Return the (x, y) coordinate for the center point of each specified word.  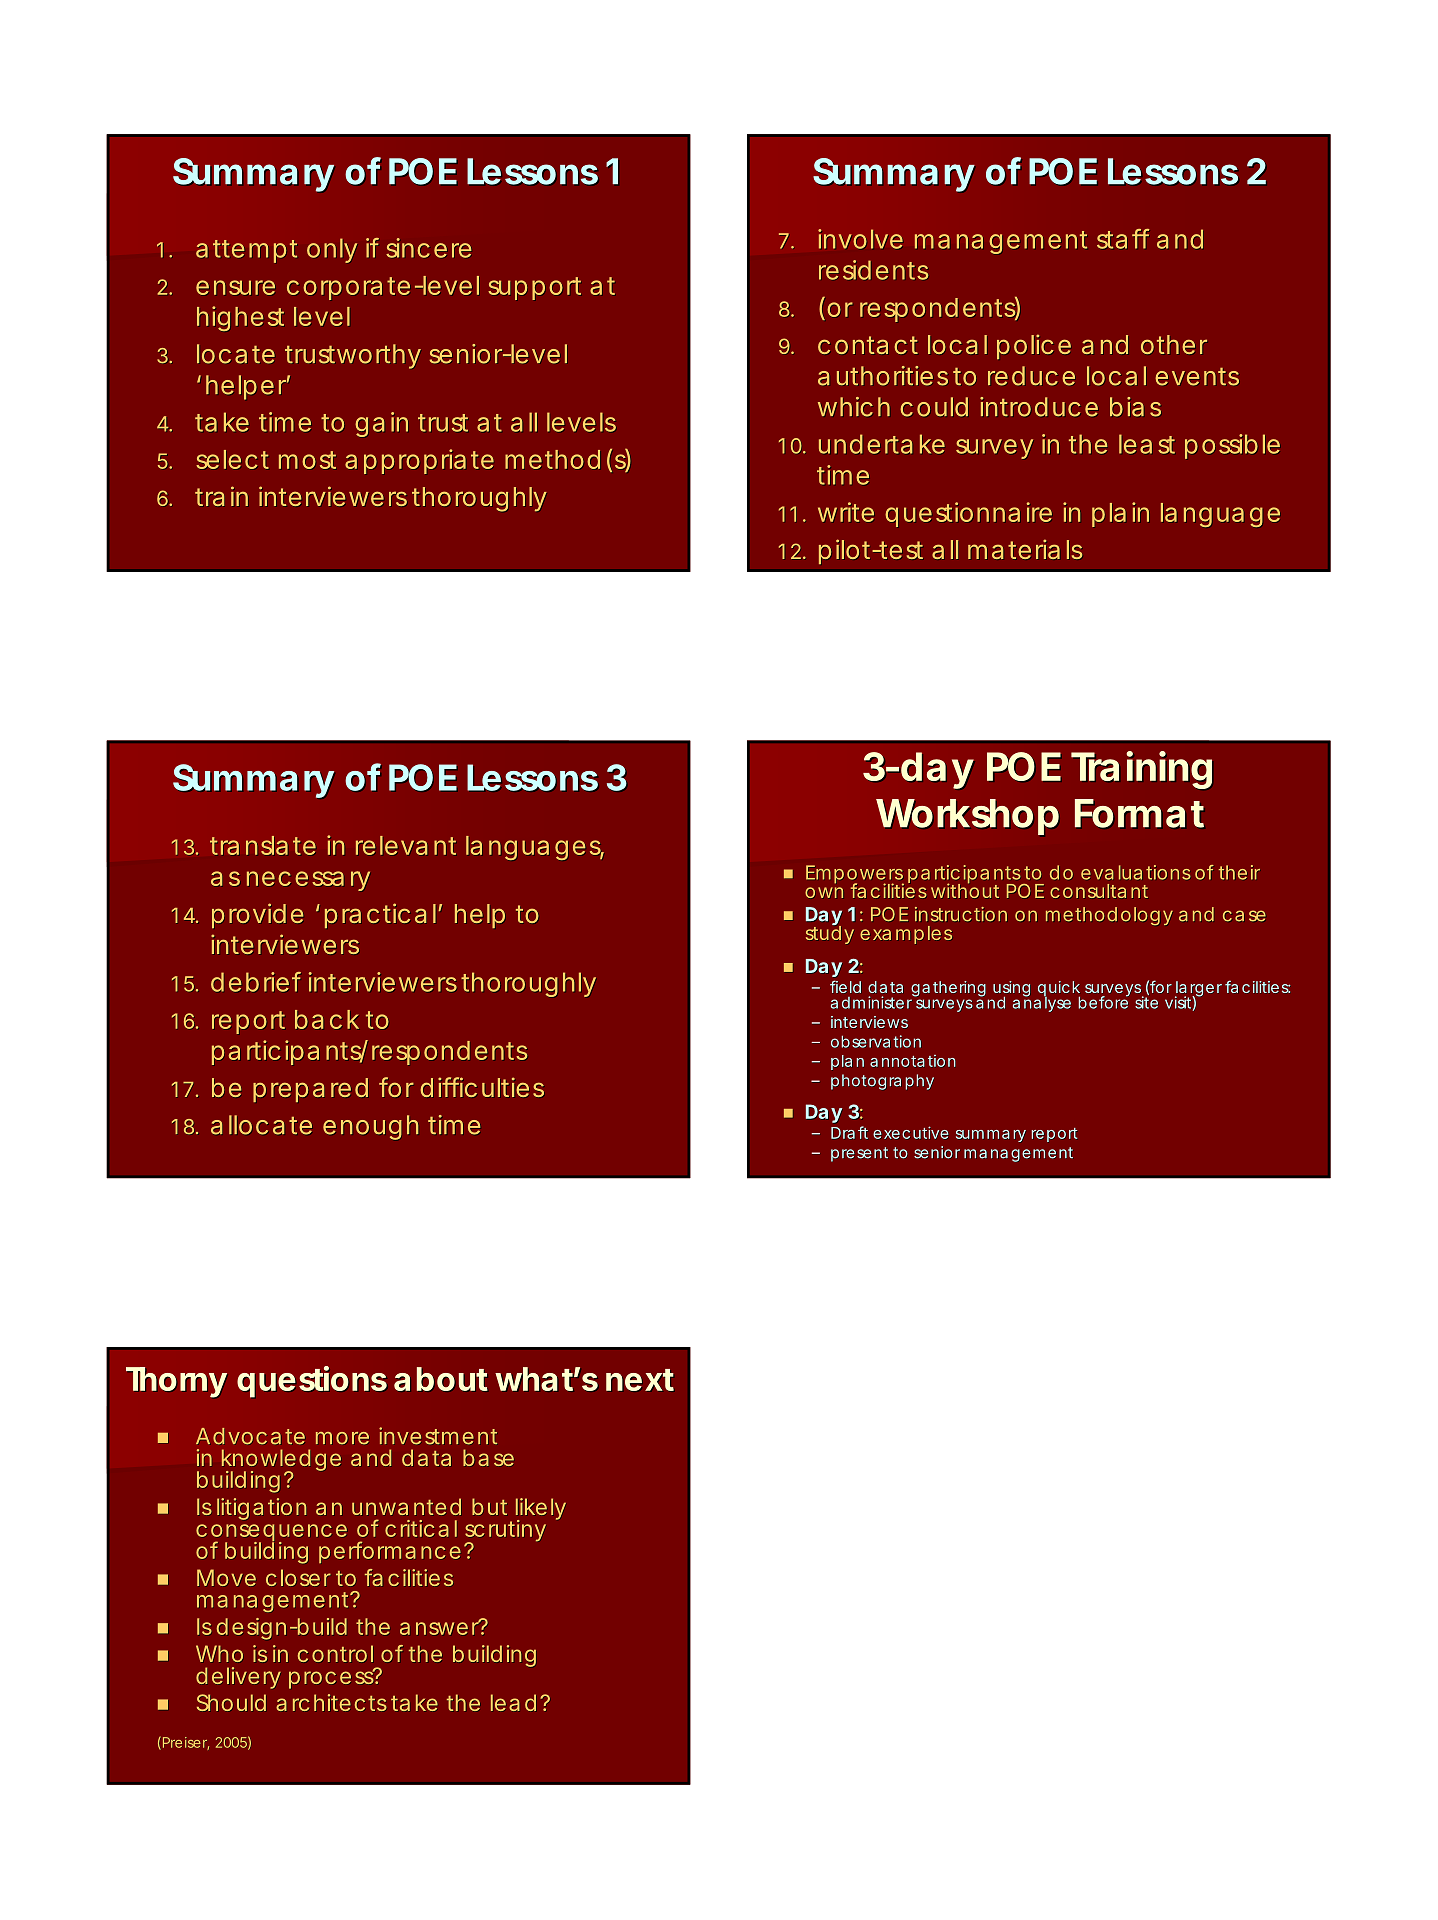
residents (873, 270)
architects (331, 1702)
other (1174, 344)
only (332, 250)
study (830, 934)
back (327, 1019)
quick (1059, 990)
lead (513, 1702)
